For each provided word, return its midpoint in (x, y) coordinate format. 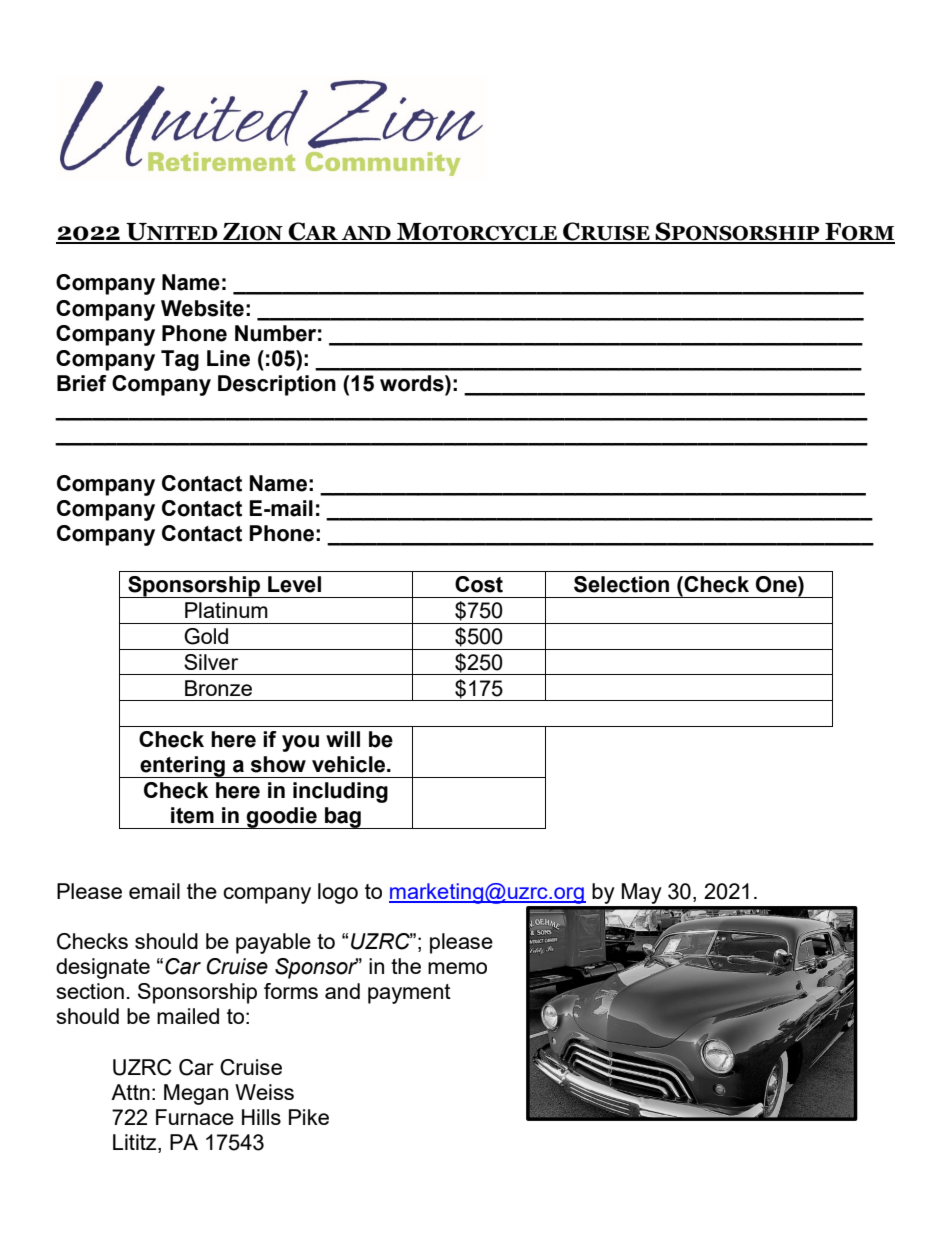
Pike (309, 1117)
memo (457, 968)
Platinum (226, 610)
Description (277, 385)
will (343, 739)
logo (338, 893)
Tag (180, 360)
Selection (621, 584)
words (413, 383)
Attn (130, 1092)
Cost (479, 584)
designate (103, 968)
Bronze (218, 688)
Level (294, 584)
